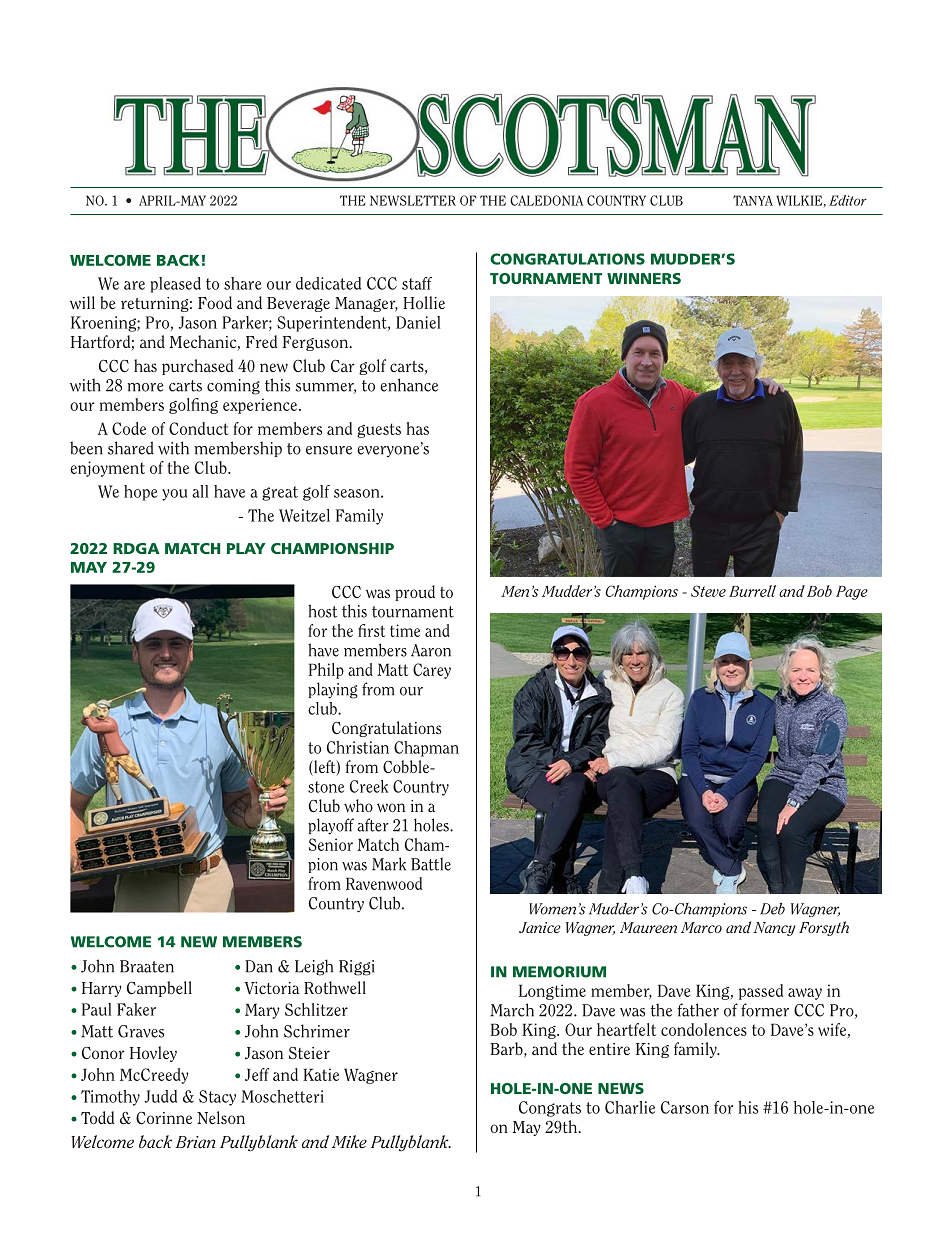  I want to click on Corinne, so click(164, 1118).
